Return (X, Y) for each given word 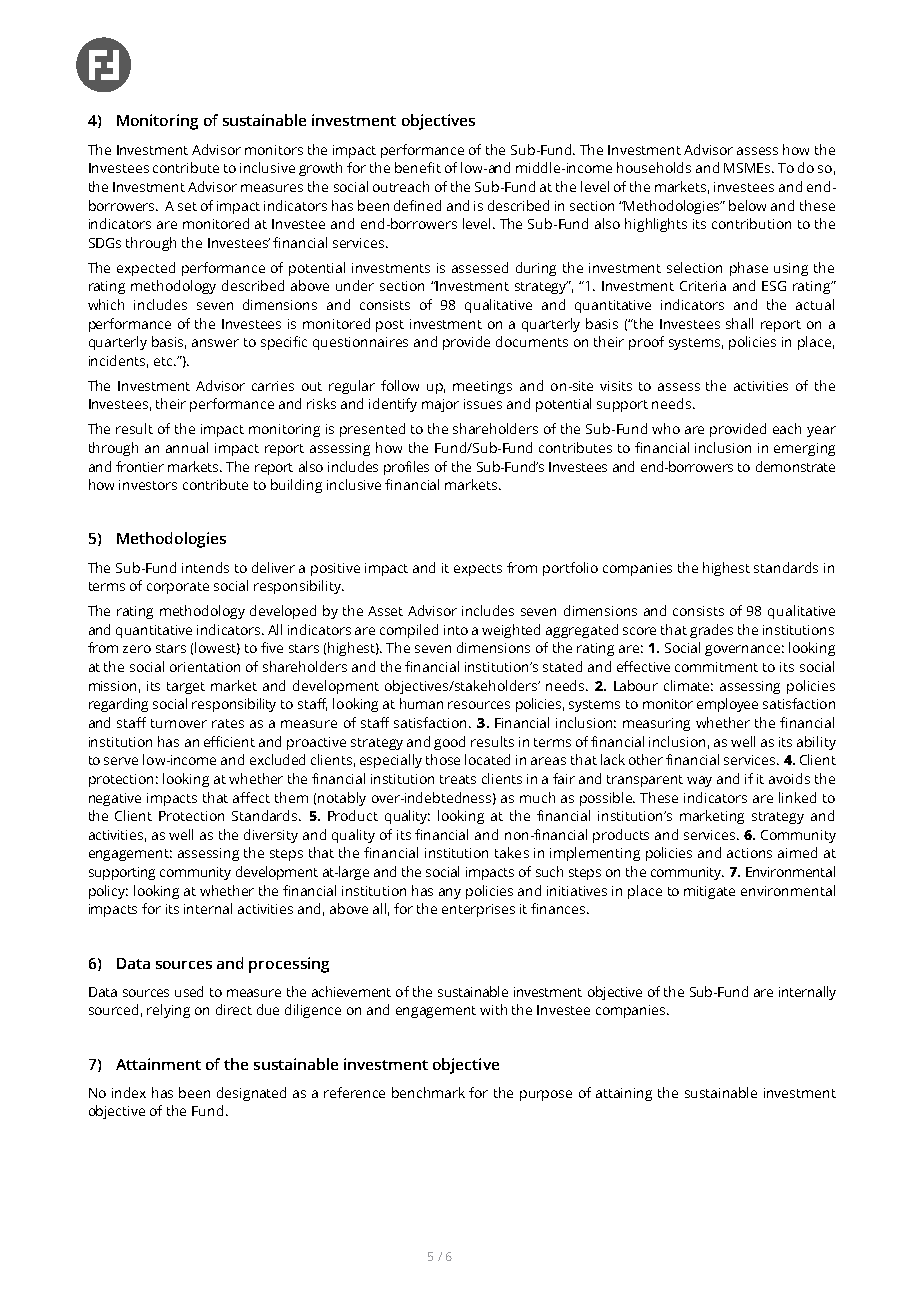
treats (458, 779)
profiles (406, 468)
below (747, 205)
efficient (229, 741)
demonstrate (795, 466)
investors (148, 485)
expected (146, 269)
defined (417, 205)
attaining (624, 1094)
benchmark (428, 1092)
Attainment (158, 1064)
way (699, 781)
